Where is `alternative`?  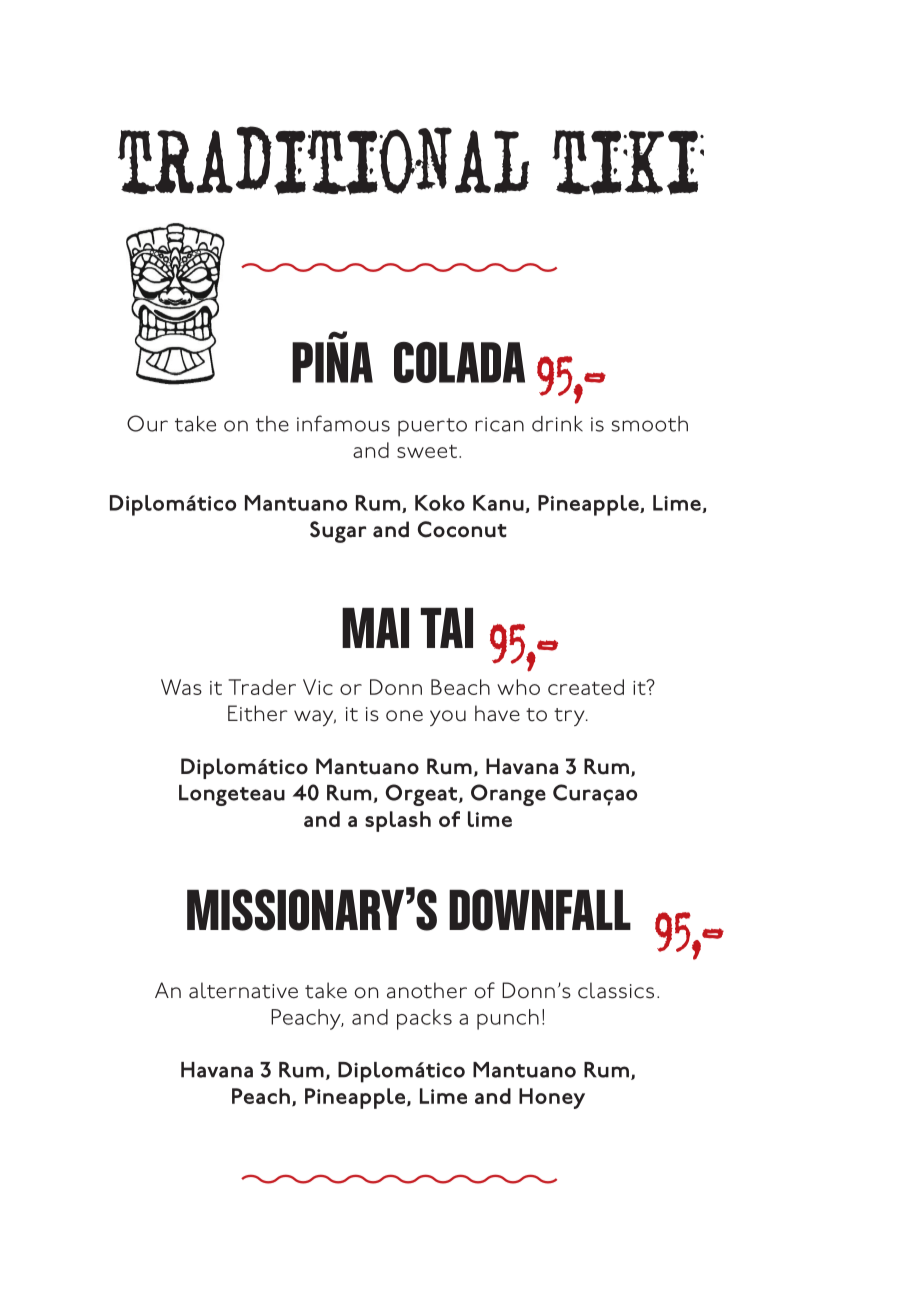
alternative is located at coordinates (243, 990).
